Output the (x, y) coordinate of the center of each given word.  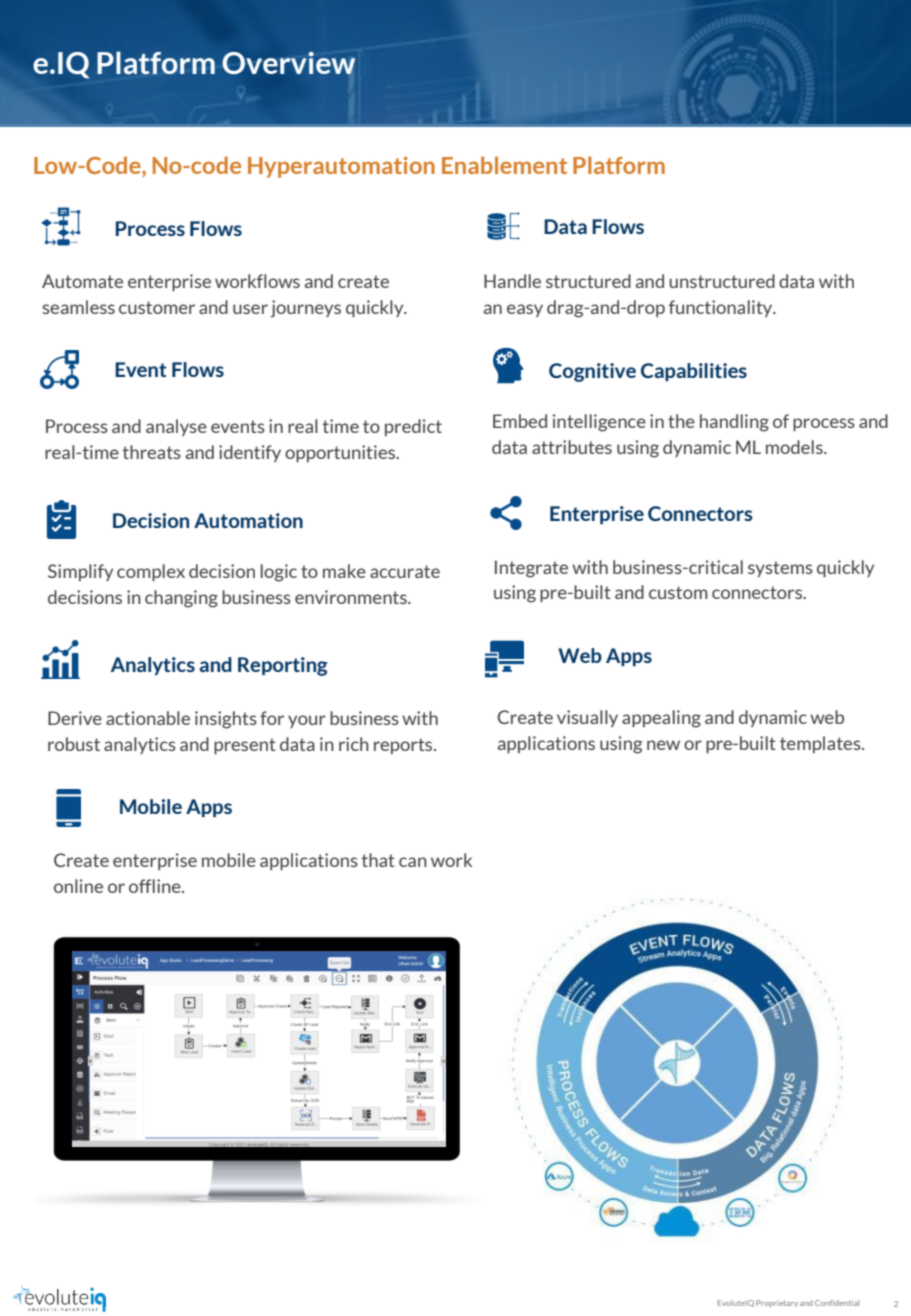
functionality (722, 308)
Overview (288, 63)
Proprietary (777, 1303)
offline (156, 886)
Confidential (837, 1303)
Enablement (504, 165)
